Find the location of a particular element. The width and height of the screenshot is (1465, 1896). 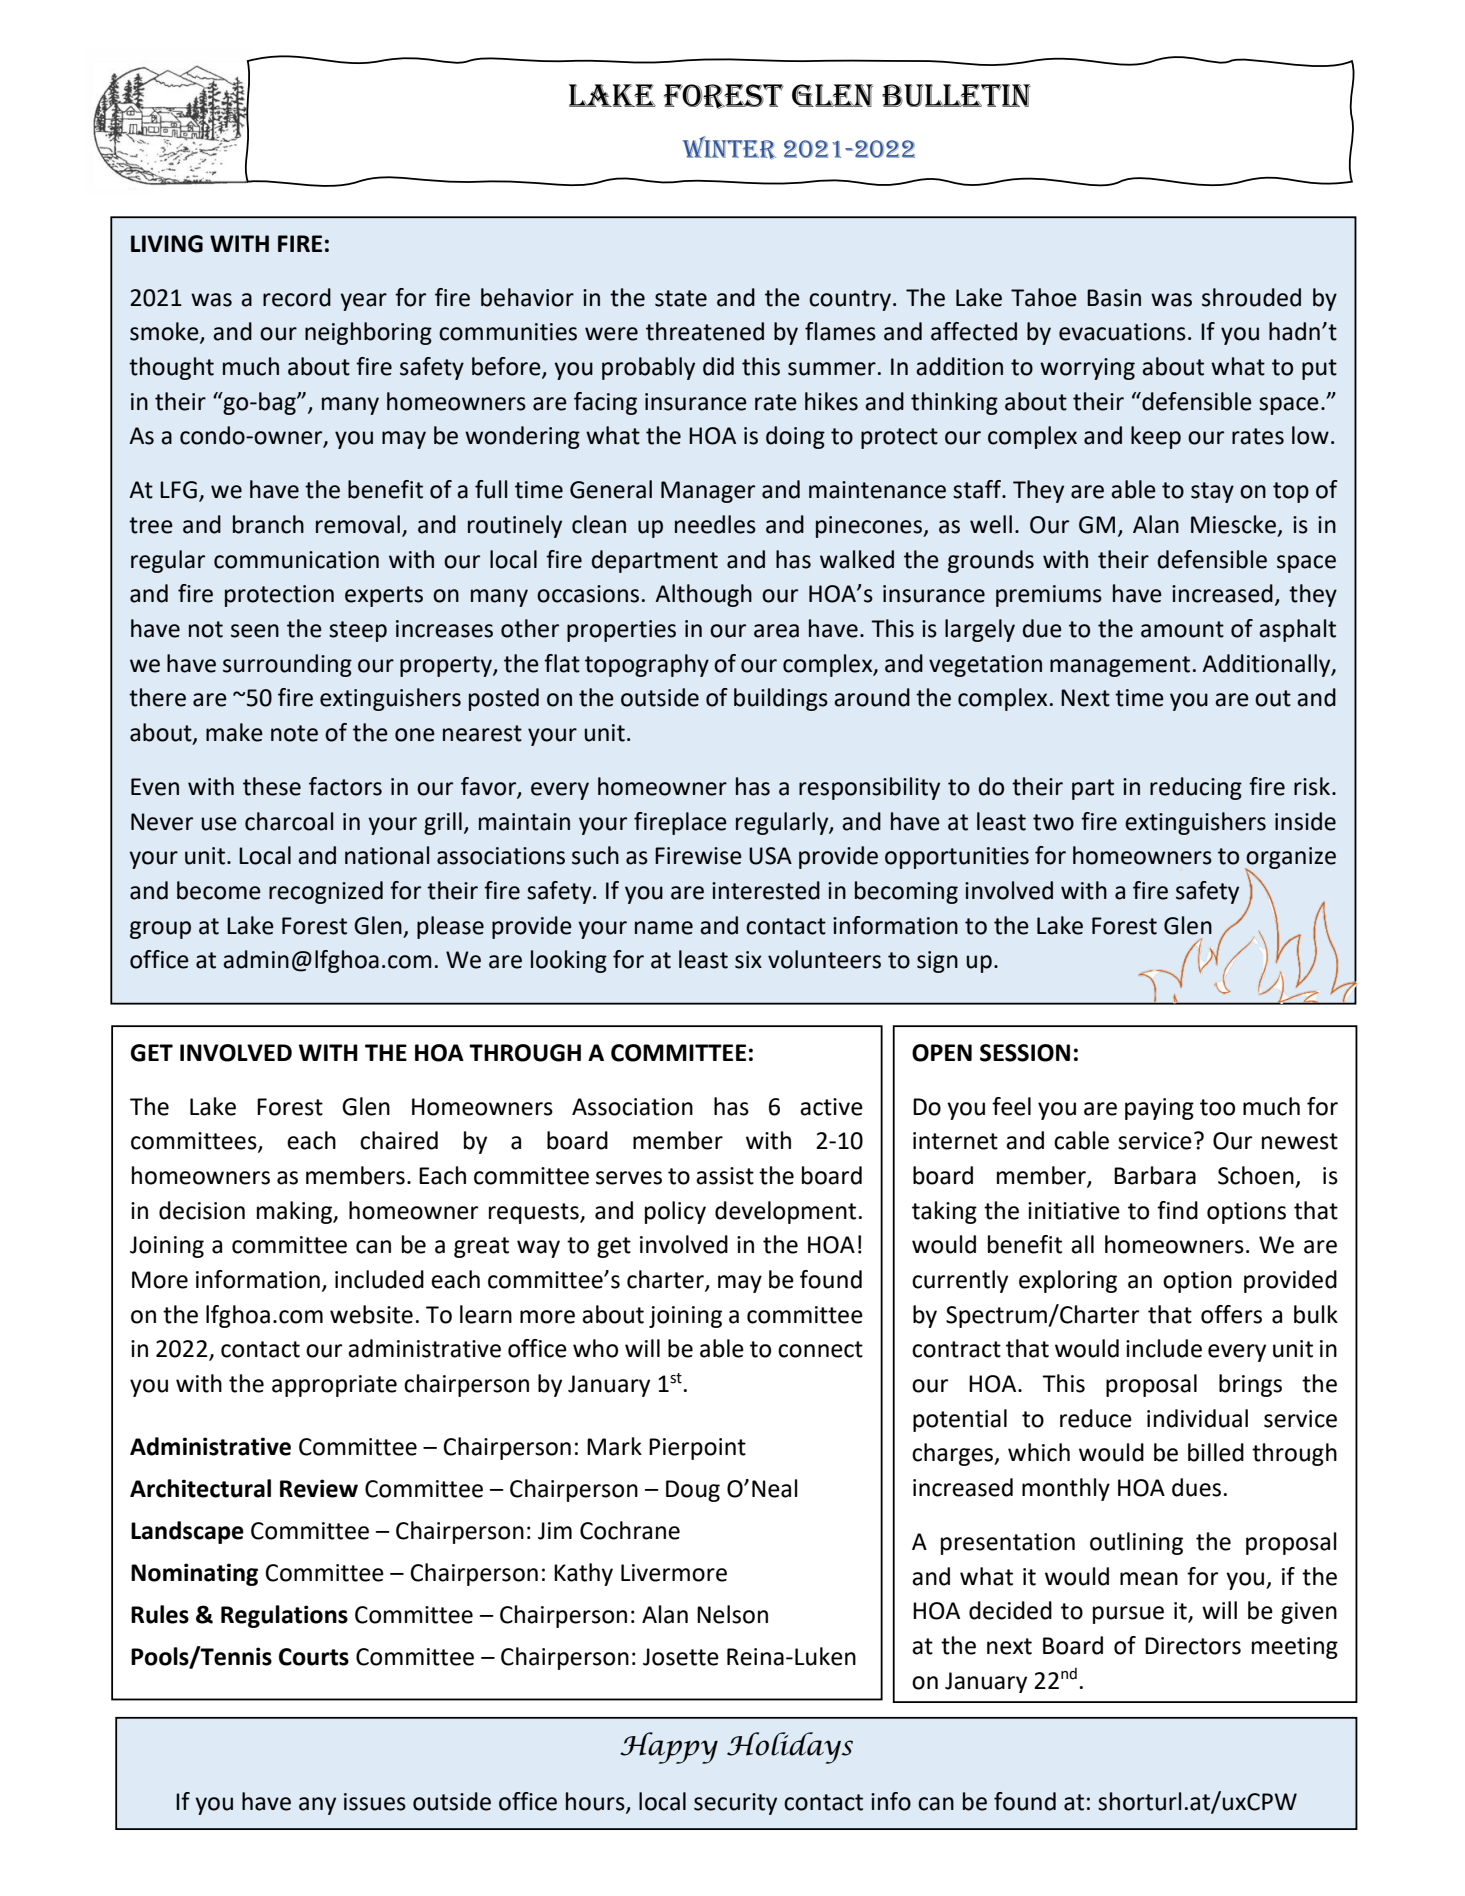

stay is located at coordinates (1212, 492).
